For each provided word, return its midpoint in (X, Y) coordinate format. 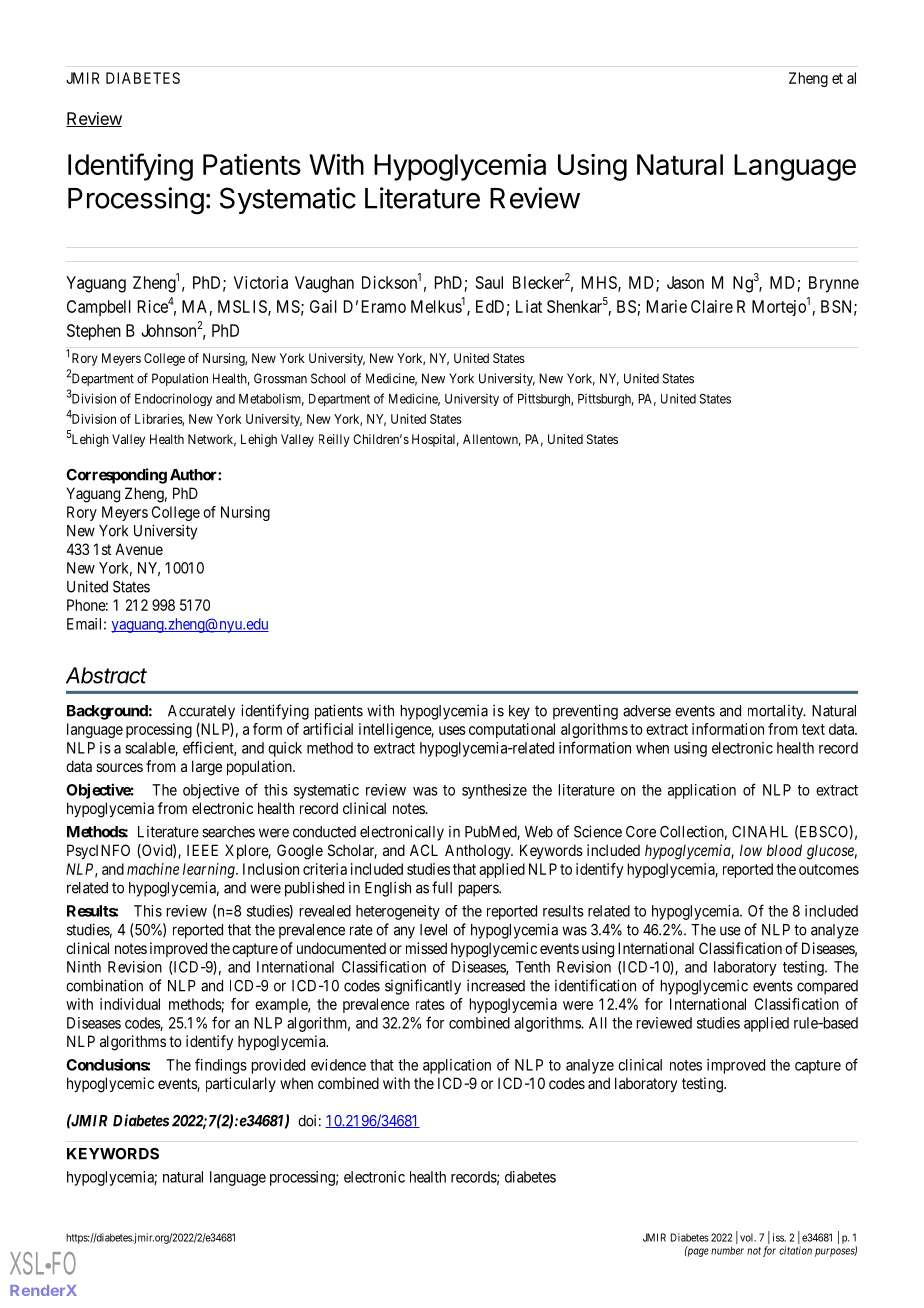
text (813, 729)
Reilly (334, 440)
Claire (712, 306)
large (207, 768)
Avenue (139, 549)
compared (827, 987)
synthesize (494, 791)
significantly (423, 987)
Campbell (99, 308)
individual (130, 1004)
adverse (647, 711)
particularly (241, 1084)
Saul (489, 282)
